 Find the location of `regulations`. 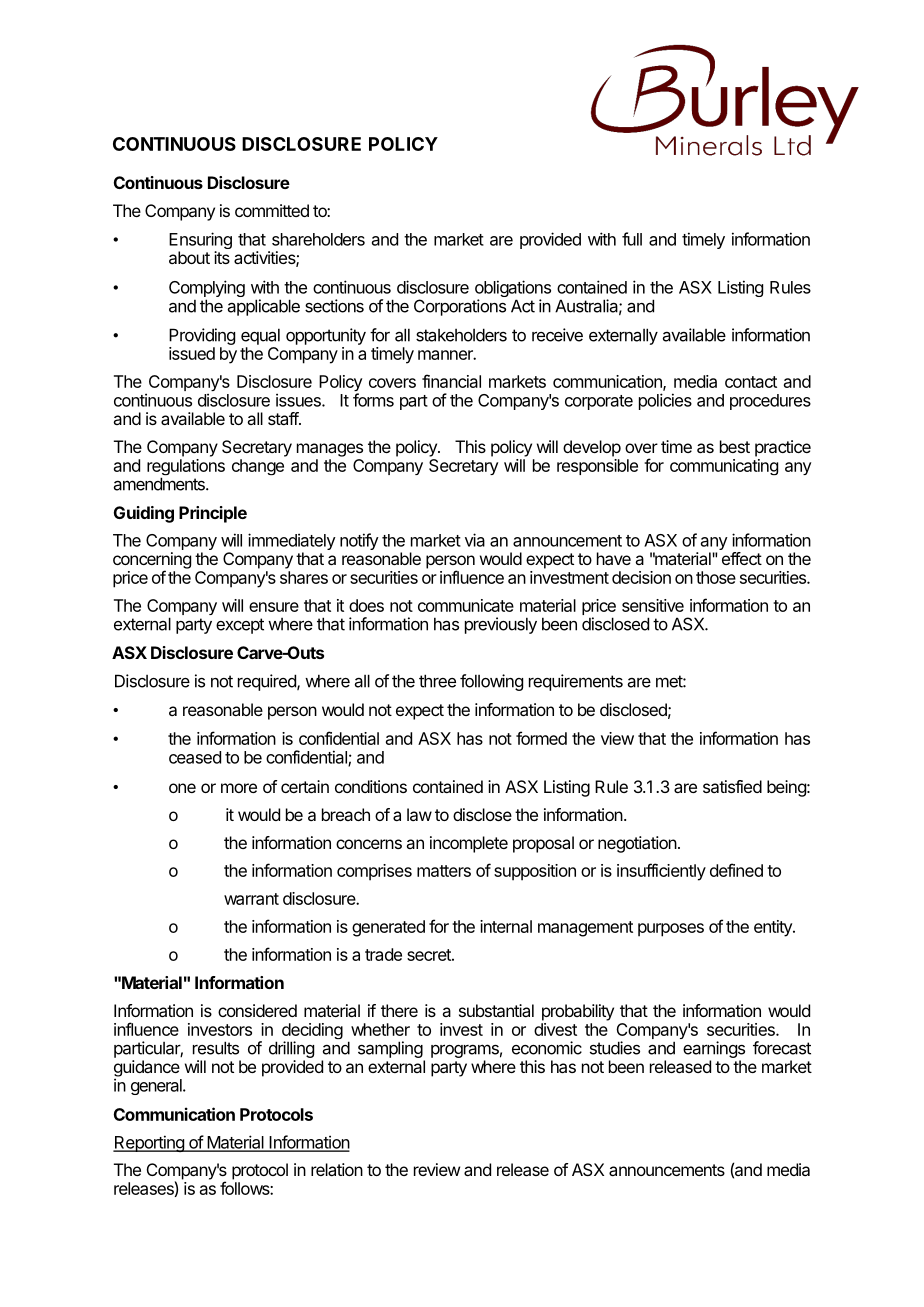

regulations is located at coordinates (186, 468).
